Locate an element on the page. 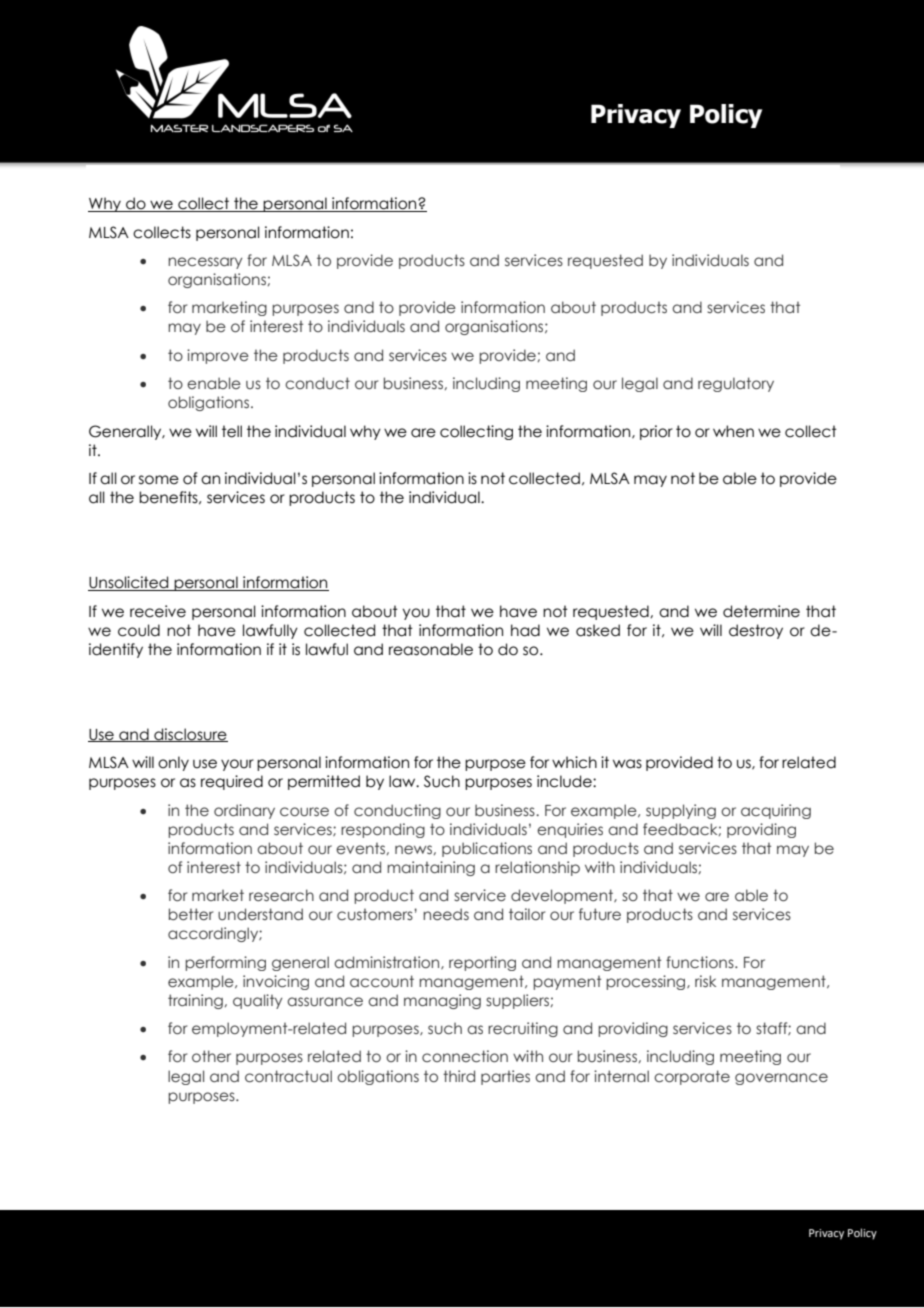 The image size is (924, 1308). maintaining is located at coordinates (431, 868).
